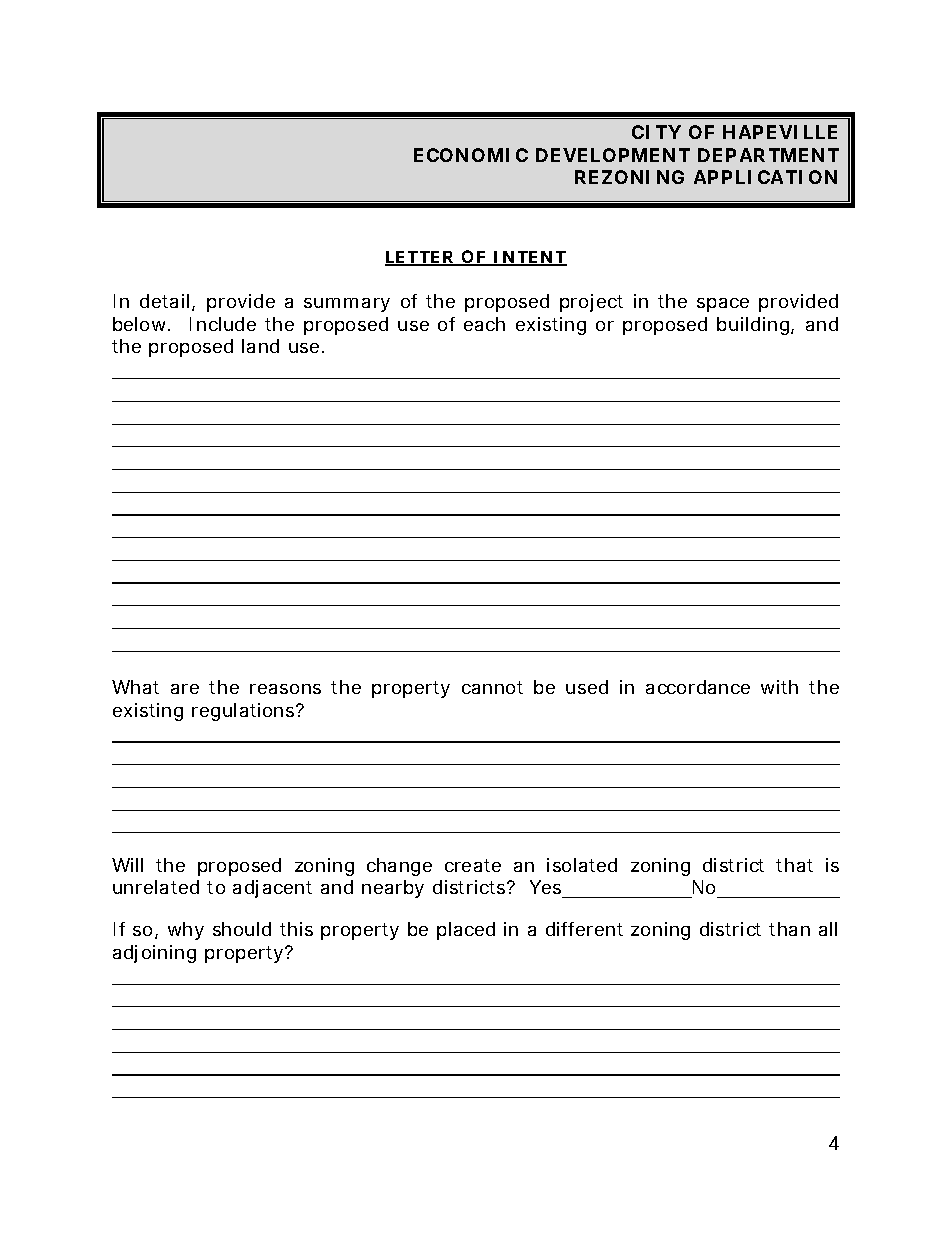  I want to click on placed, so click(466, 931).
